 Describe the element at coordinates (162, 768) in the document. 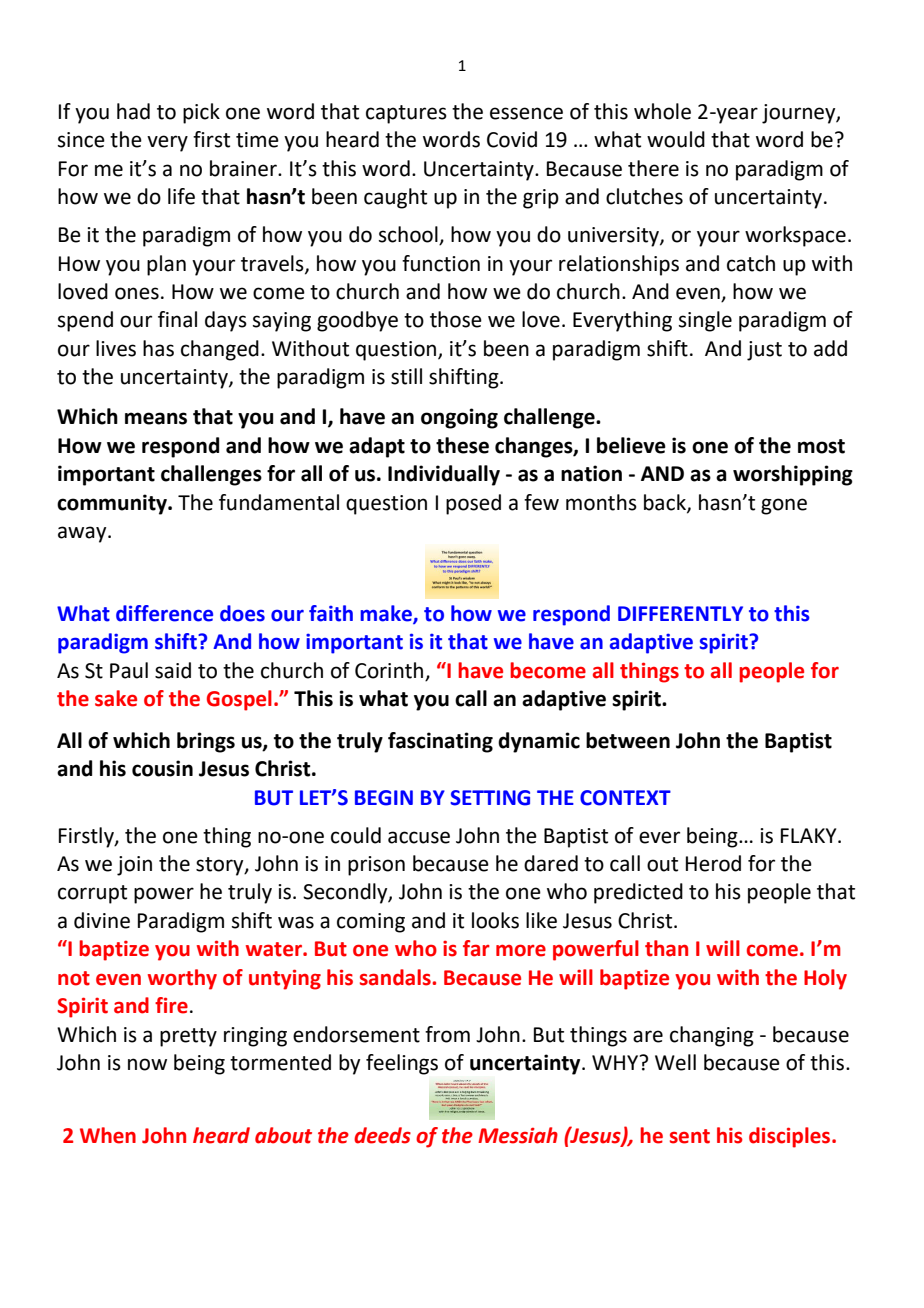

I see `cousin` at that location.
